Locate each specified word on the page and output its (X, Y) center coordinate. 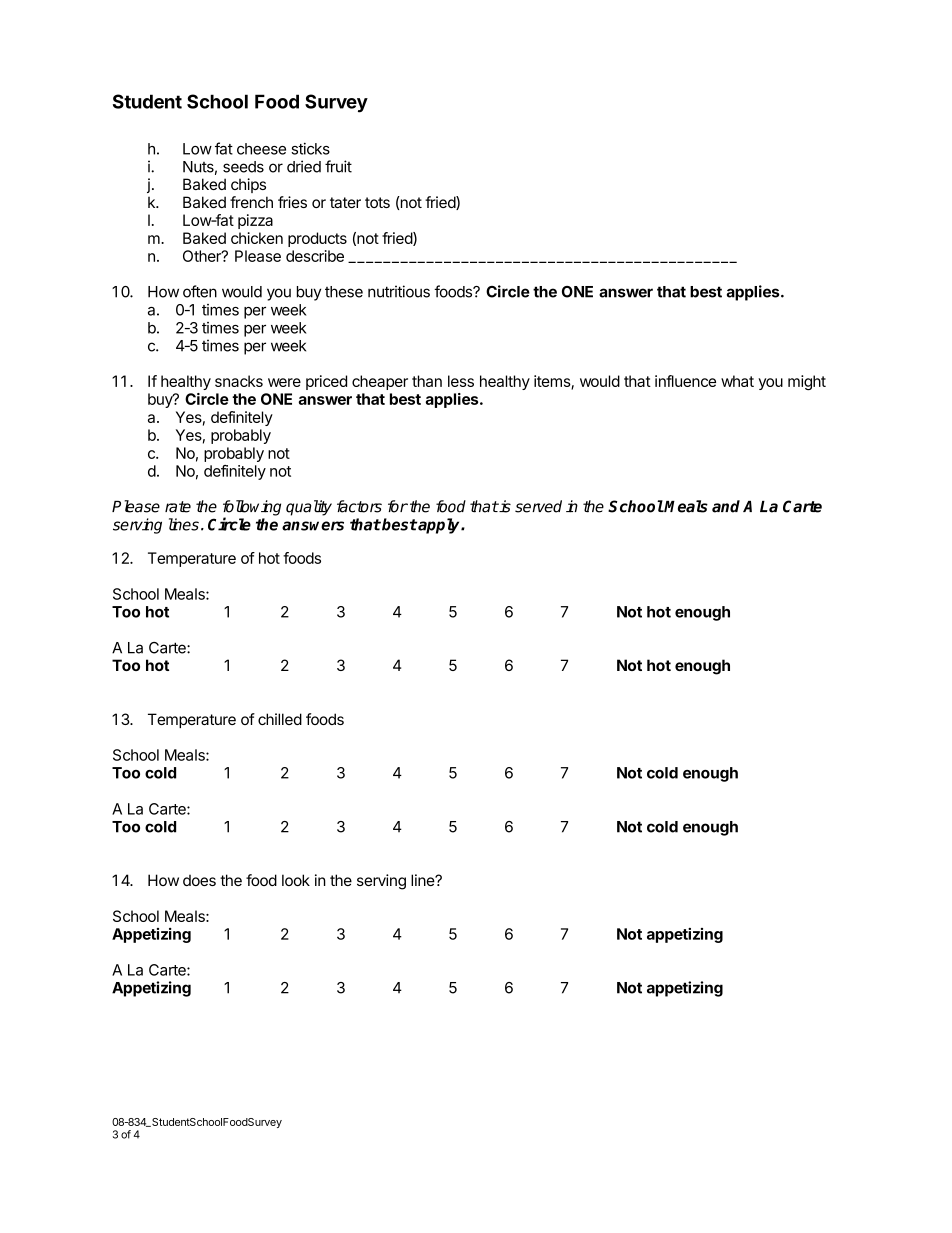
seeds (243, 167)
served (538, 506)
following (252, 509)
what (737, 381)
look (296, 880)
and (726, 506)
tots (377, 202)
